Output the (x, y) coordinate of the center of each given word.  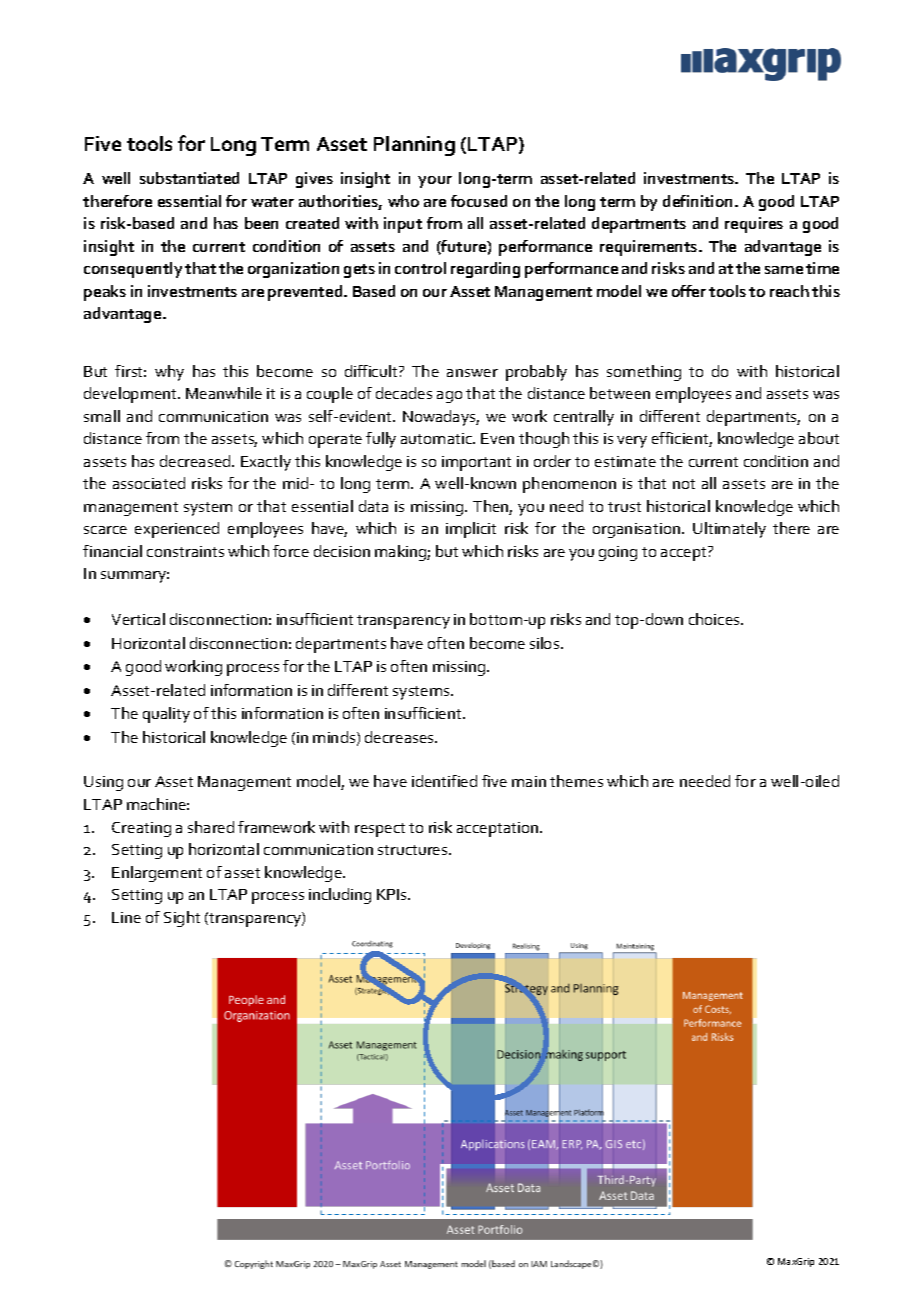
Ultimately (729, 530)
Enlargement (157, 874)
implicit (471, 530)
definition (699, 201)
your (435, 182)
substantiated (189, 178)
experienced (177, 530)
